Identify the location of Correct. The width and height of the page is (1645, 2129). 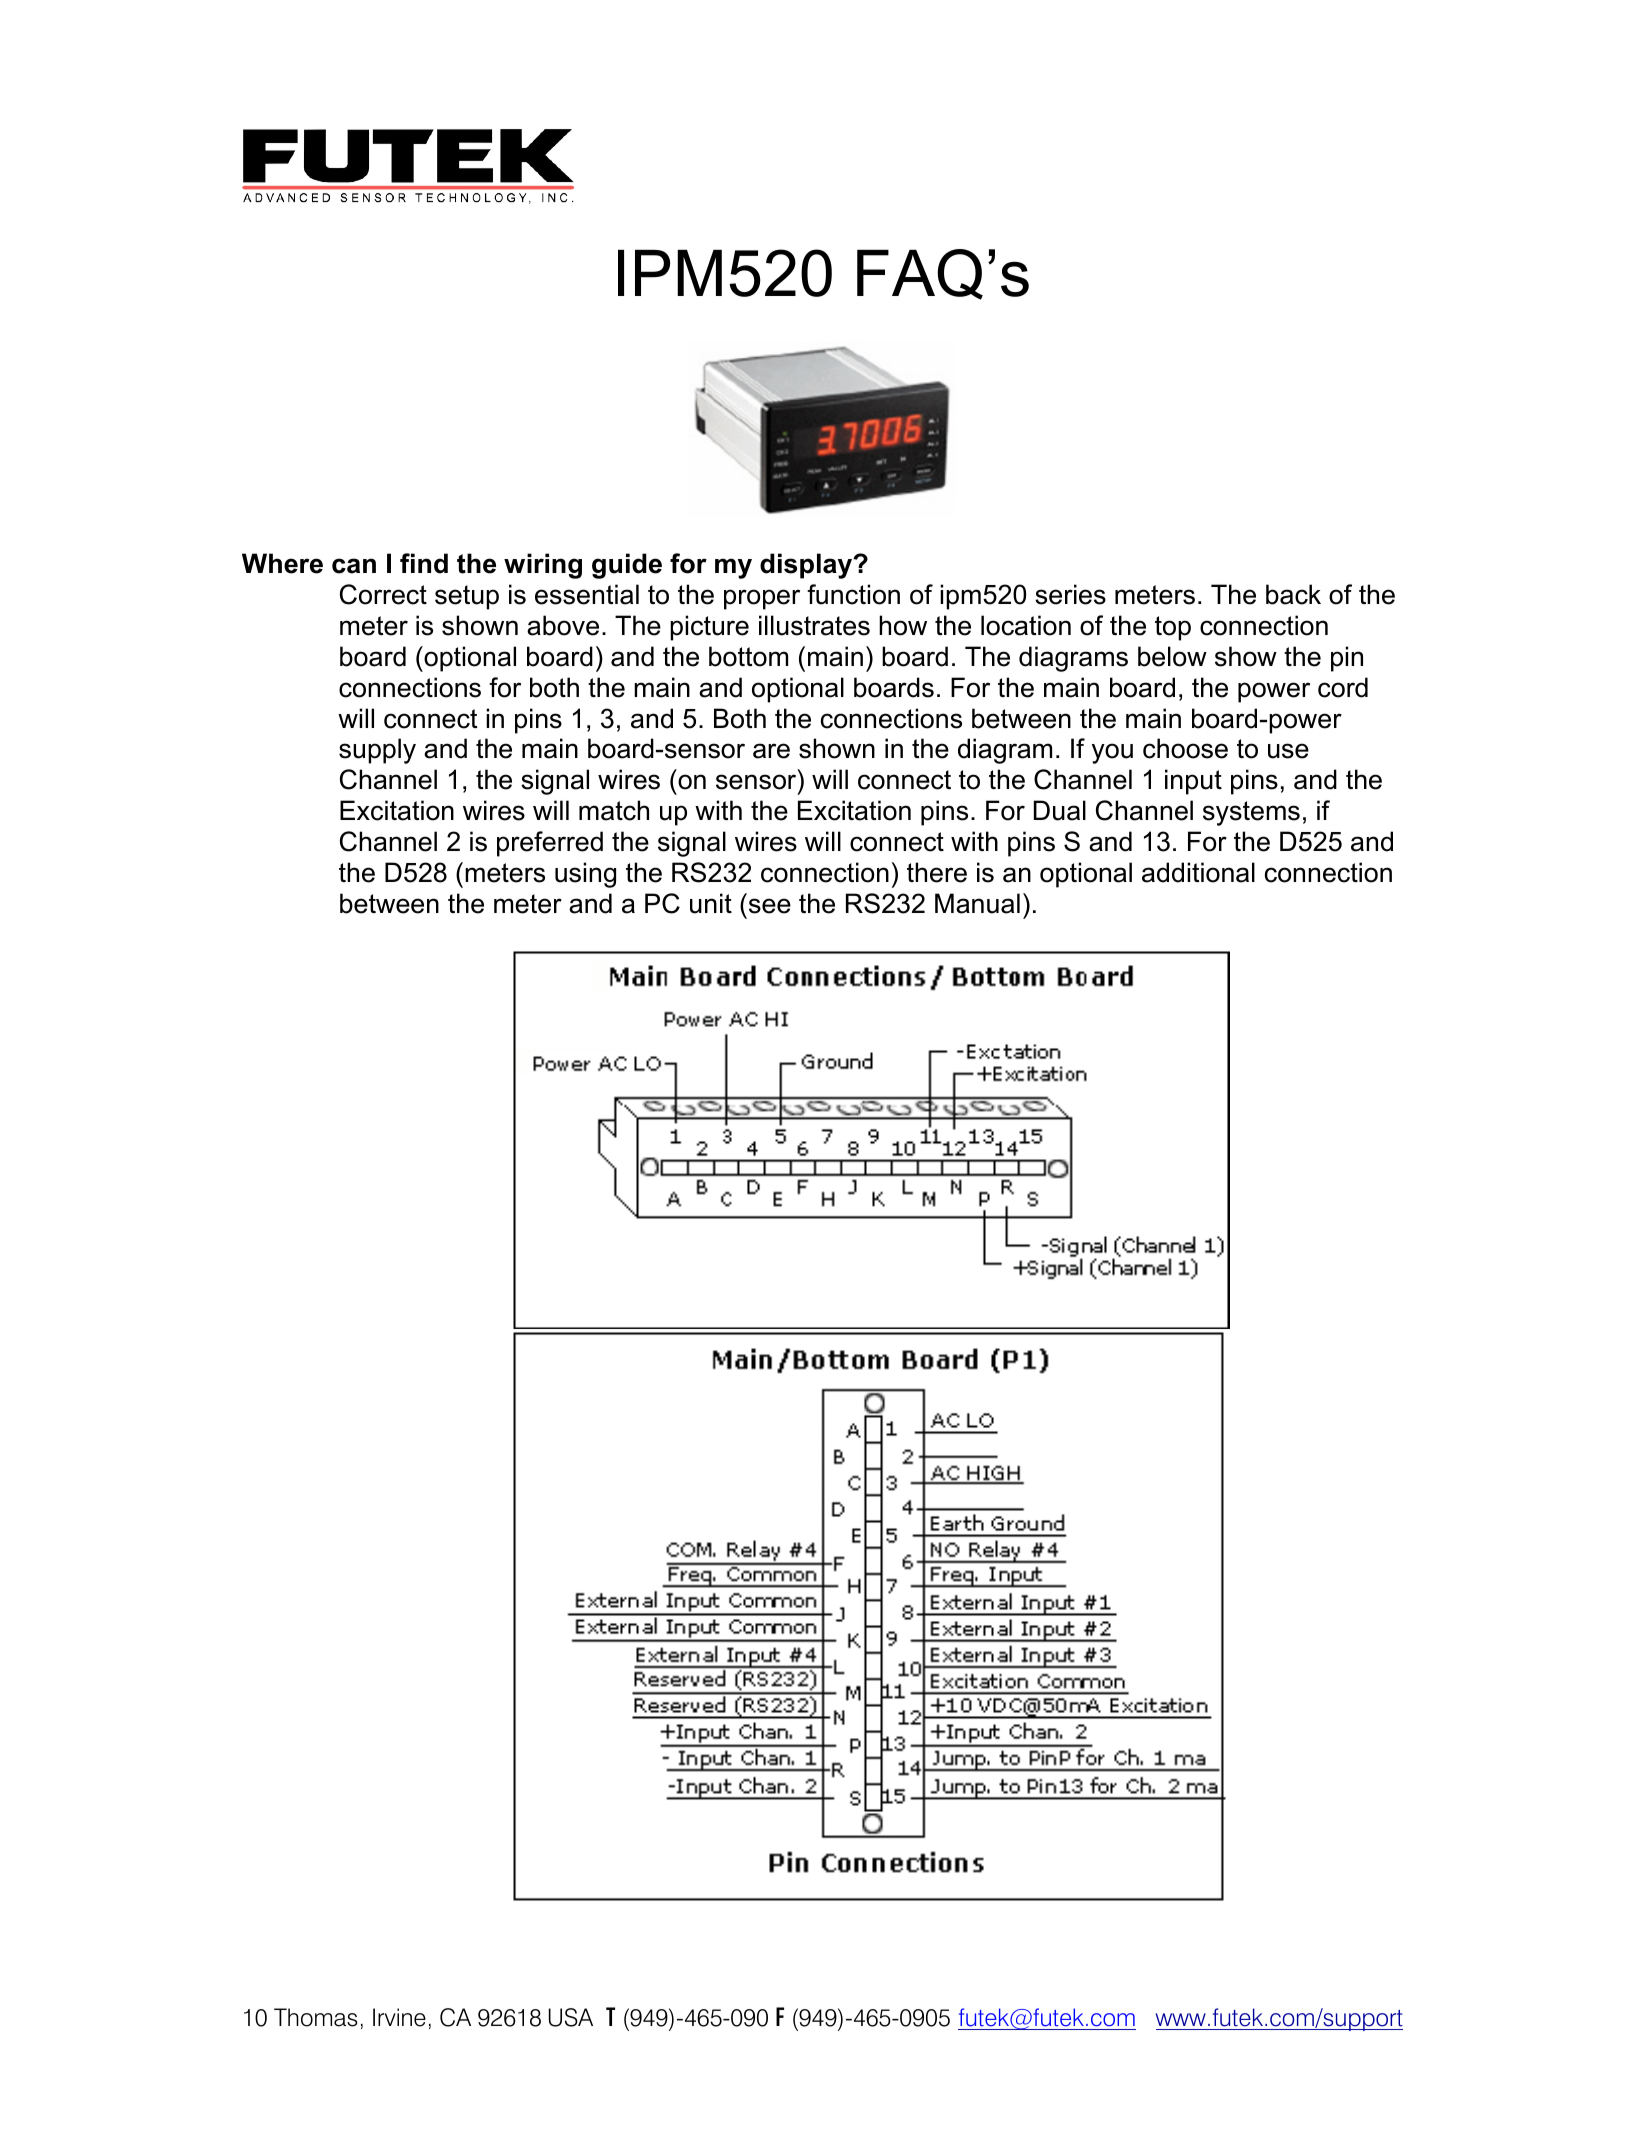
(383, 594).
